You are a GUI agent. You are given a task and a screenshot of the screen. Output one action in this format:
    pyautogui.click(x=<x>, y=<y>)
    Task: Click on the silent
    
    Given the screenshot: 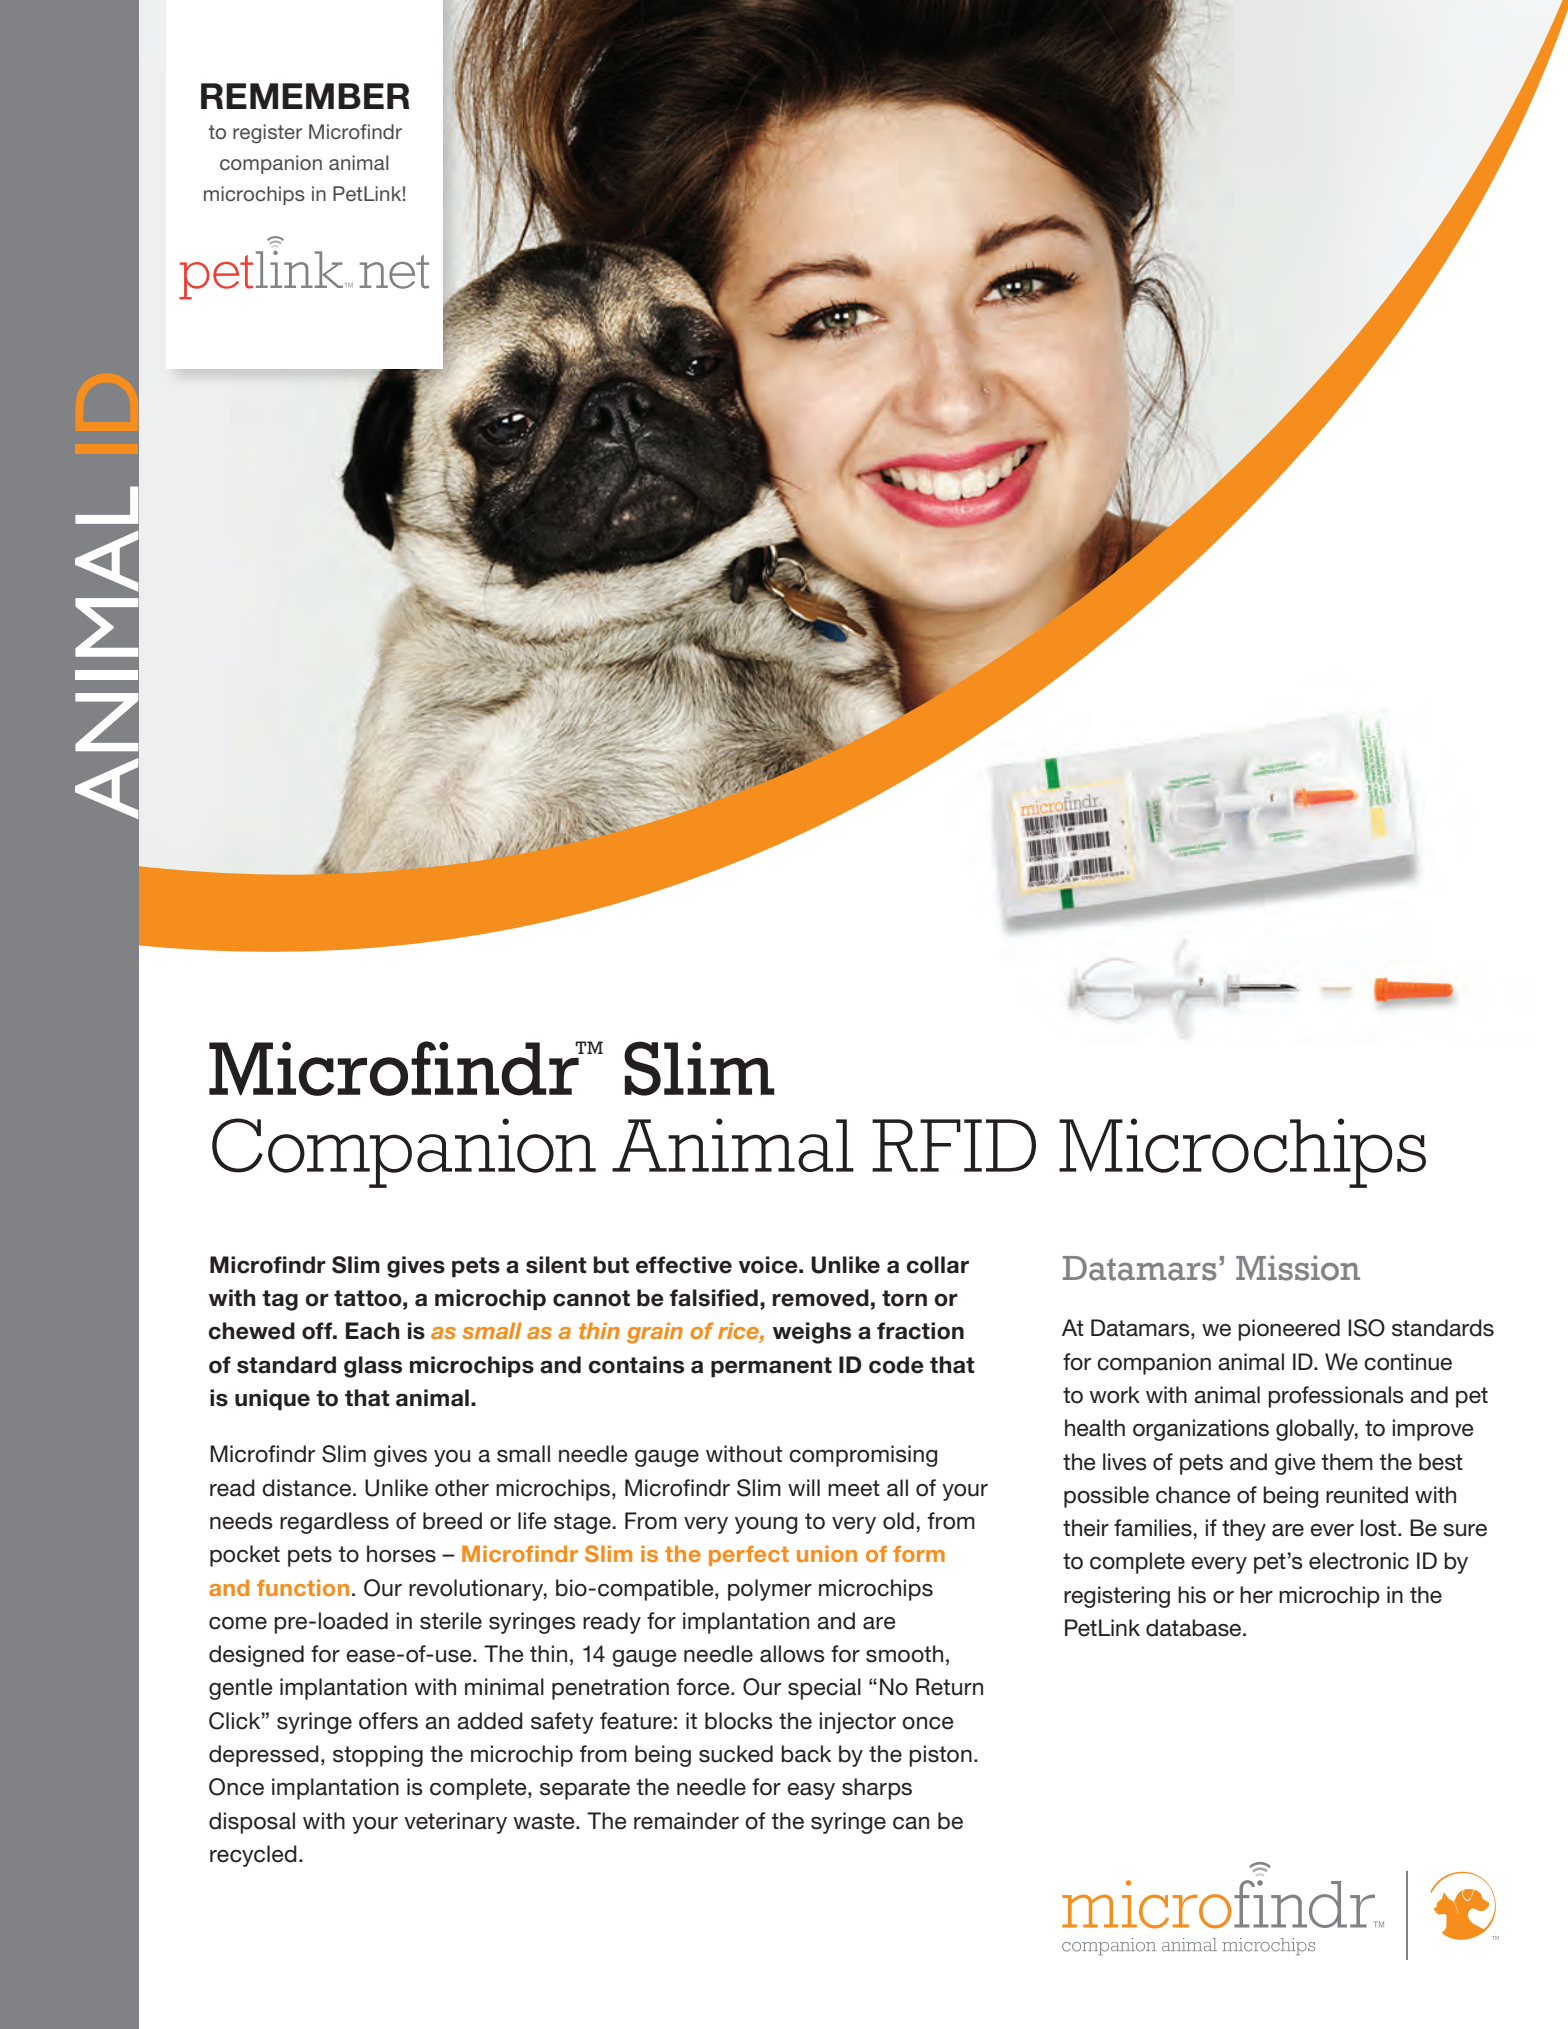 What is the action you would take?
    pyautogui.click(x=556, y=1265)
